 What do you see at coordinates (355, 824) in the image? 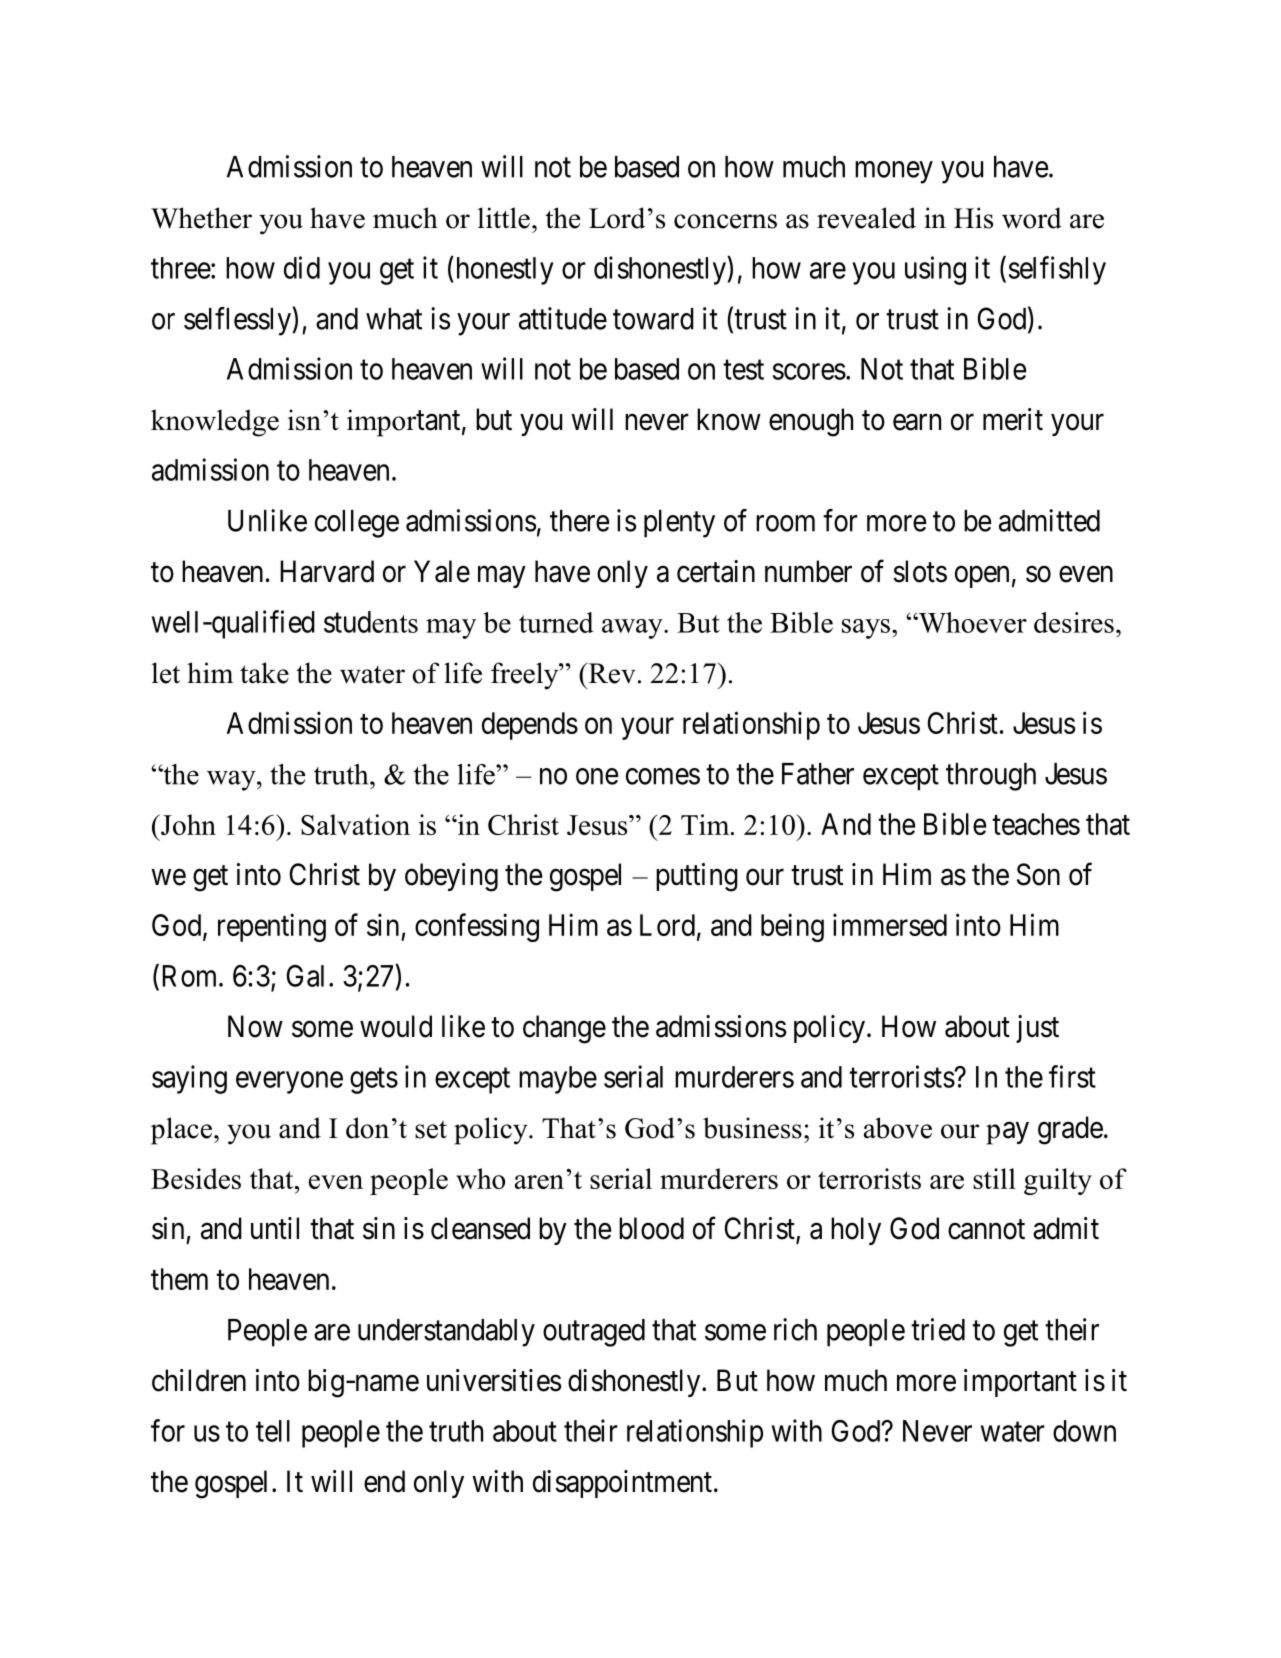
I see `Salvation` at bounding box center [355, 824].
